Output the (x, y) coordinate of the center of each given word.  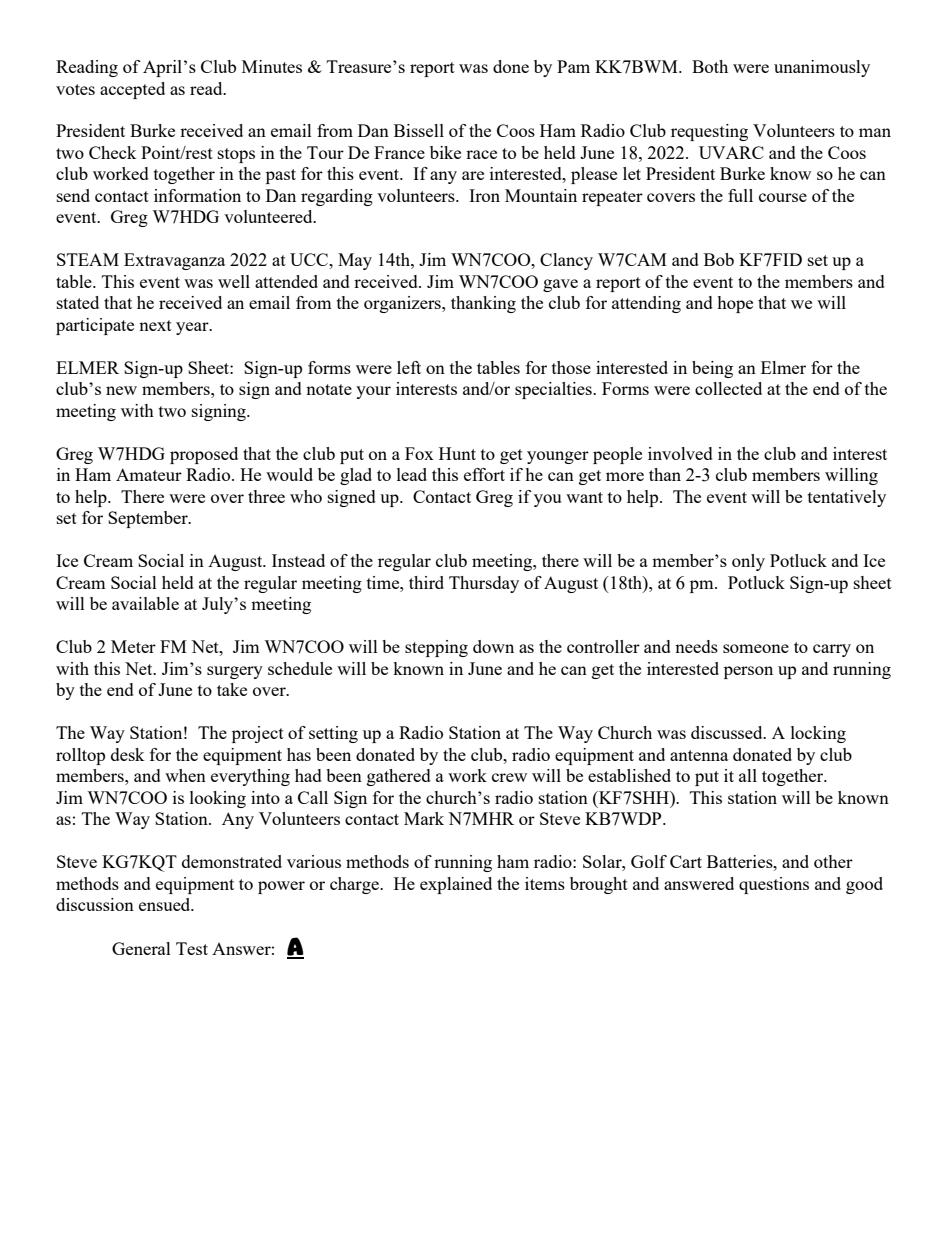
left (409, 367)
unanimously (822, 68)
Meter (133, 646)
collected (728, 388)
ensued (166, 904)
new (121, 390)
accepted (132, 90)
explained (456, 885)
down (493, 646)
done (511, 66)
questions (774, 885)
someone (756, 648)
